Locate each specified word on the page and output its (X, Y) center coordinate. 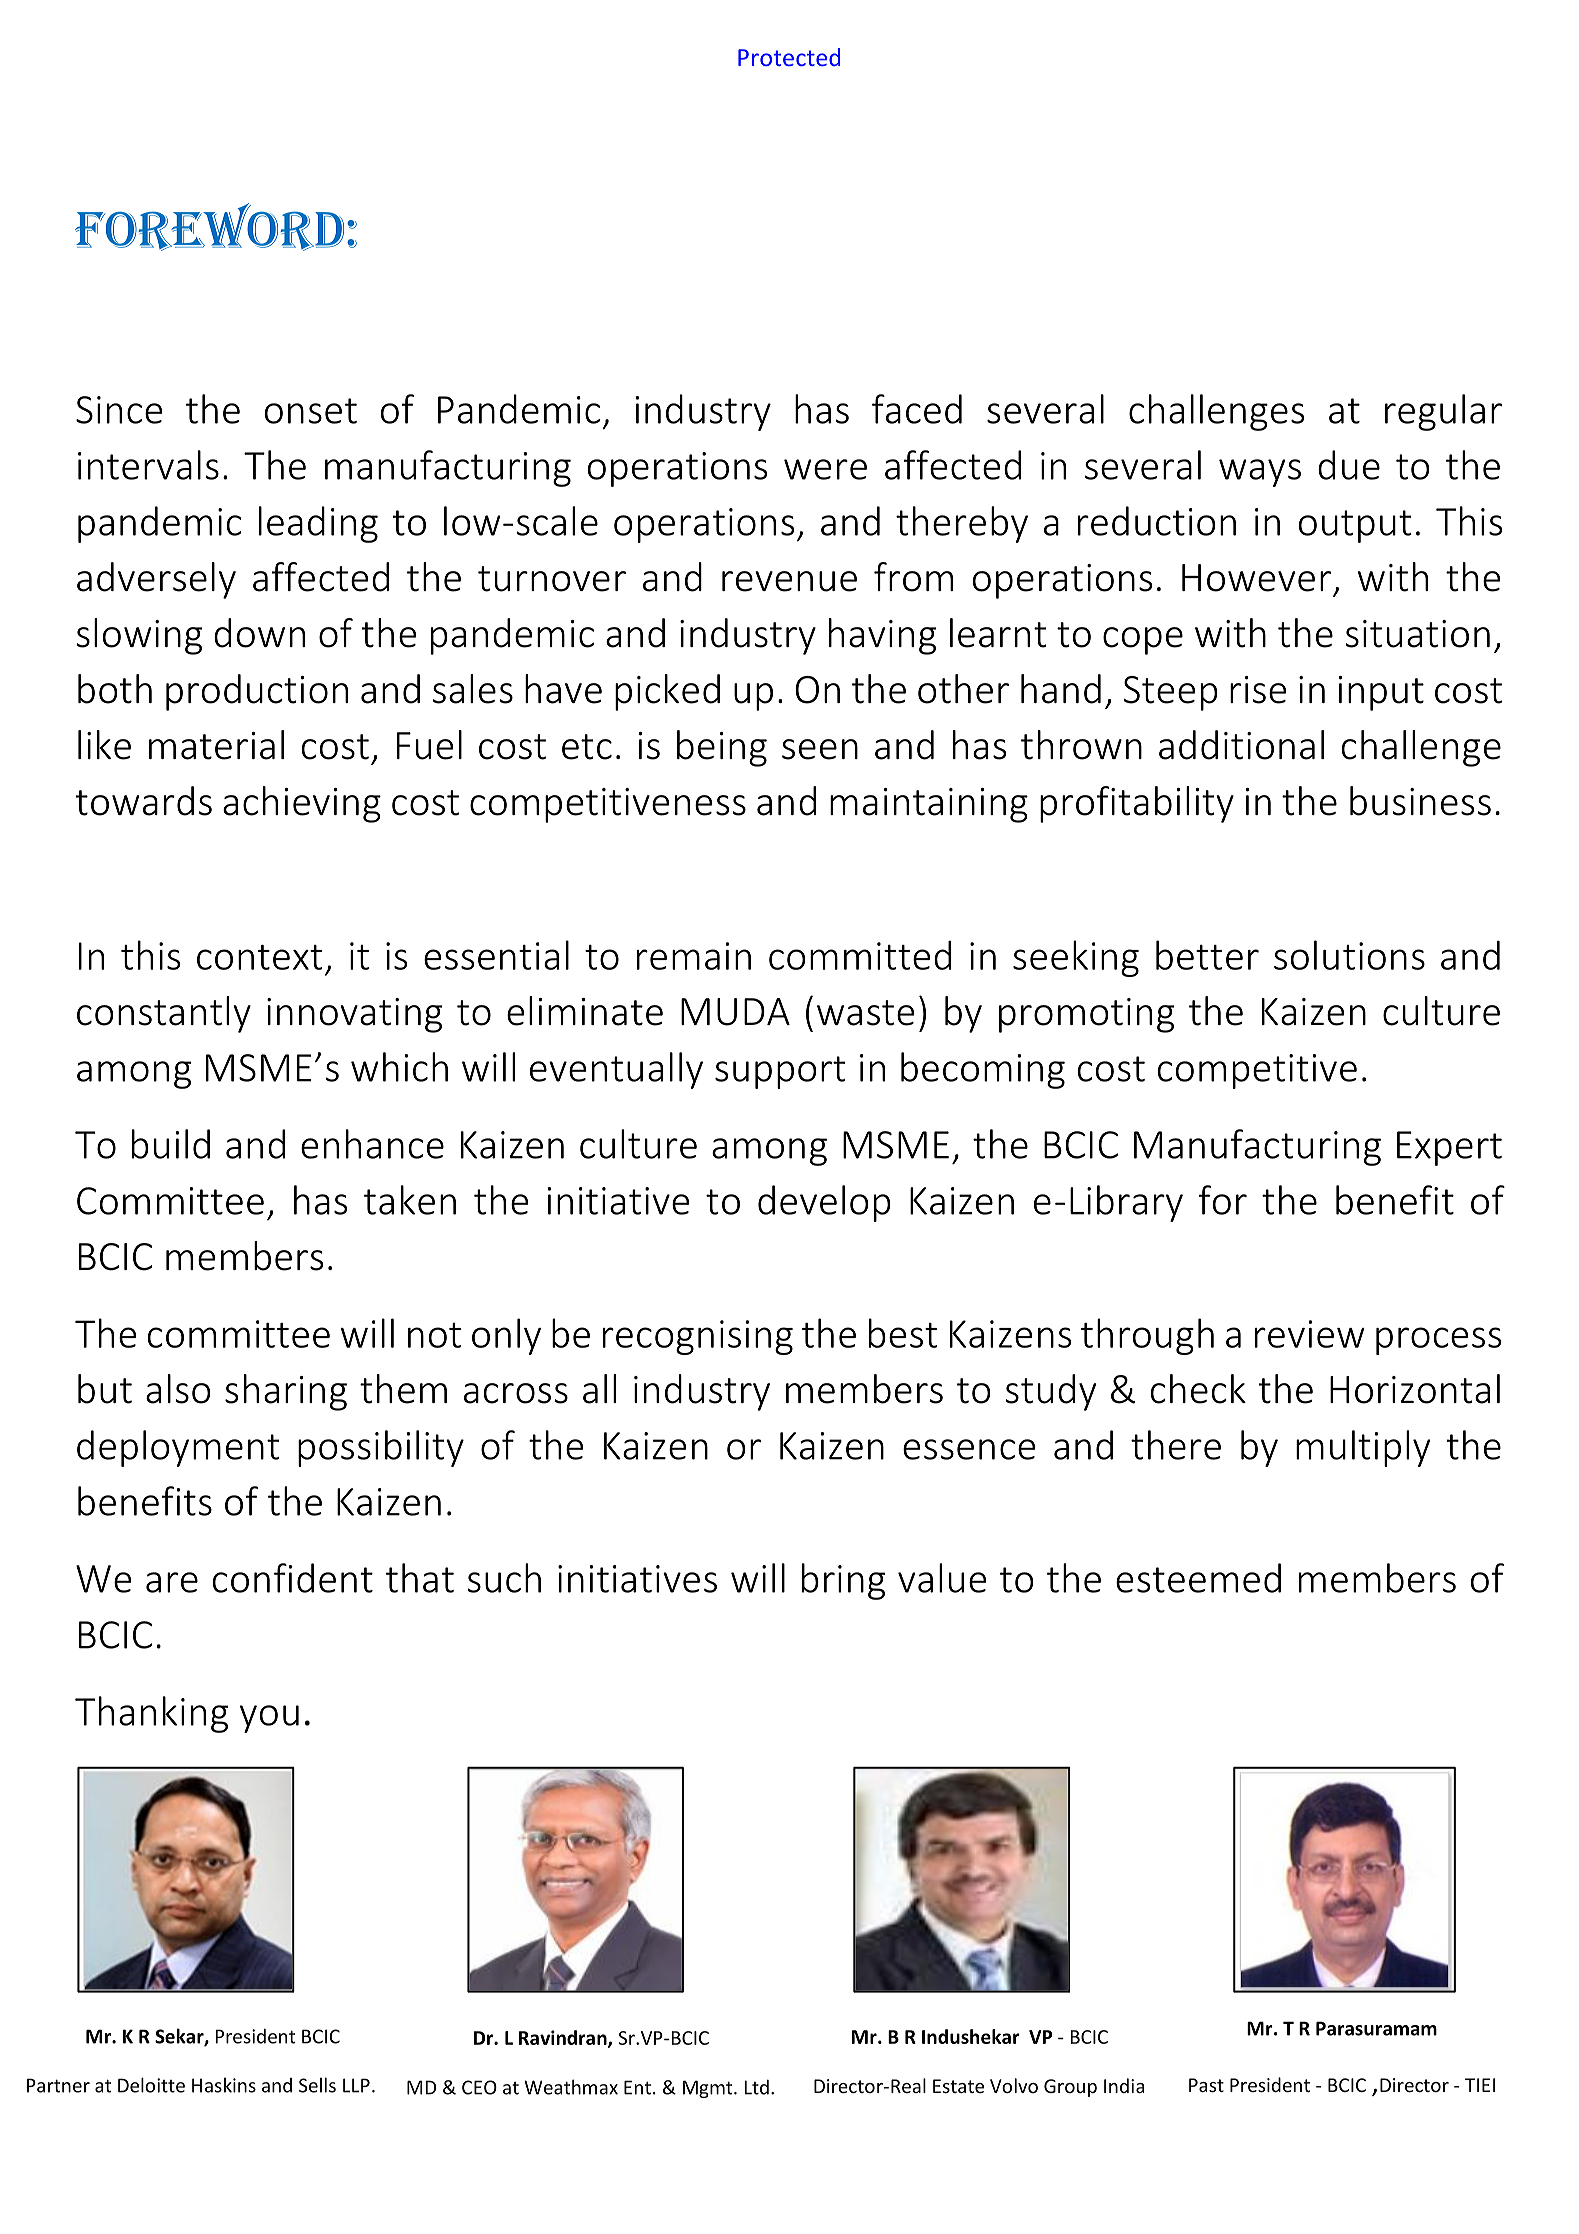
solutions (1349, 955)
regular (1443, 412)
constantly (164, 1014)
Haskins (224, 2085)
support (780, 1072)
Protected (789, 57)
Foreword (209, 227)
